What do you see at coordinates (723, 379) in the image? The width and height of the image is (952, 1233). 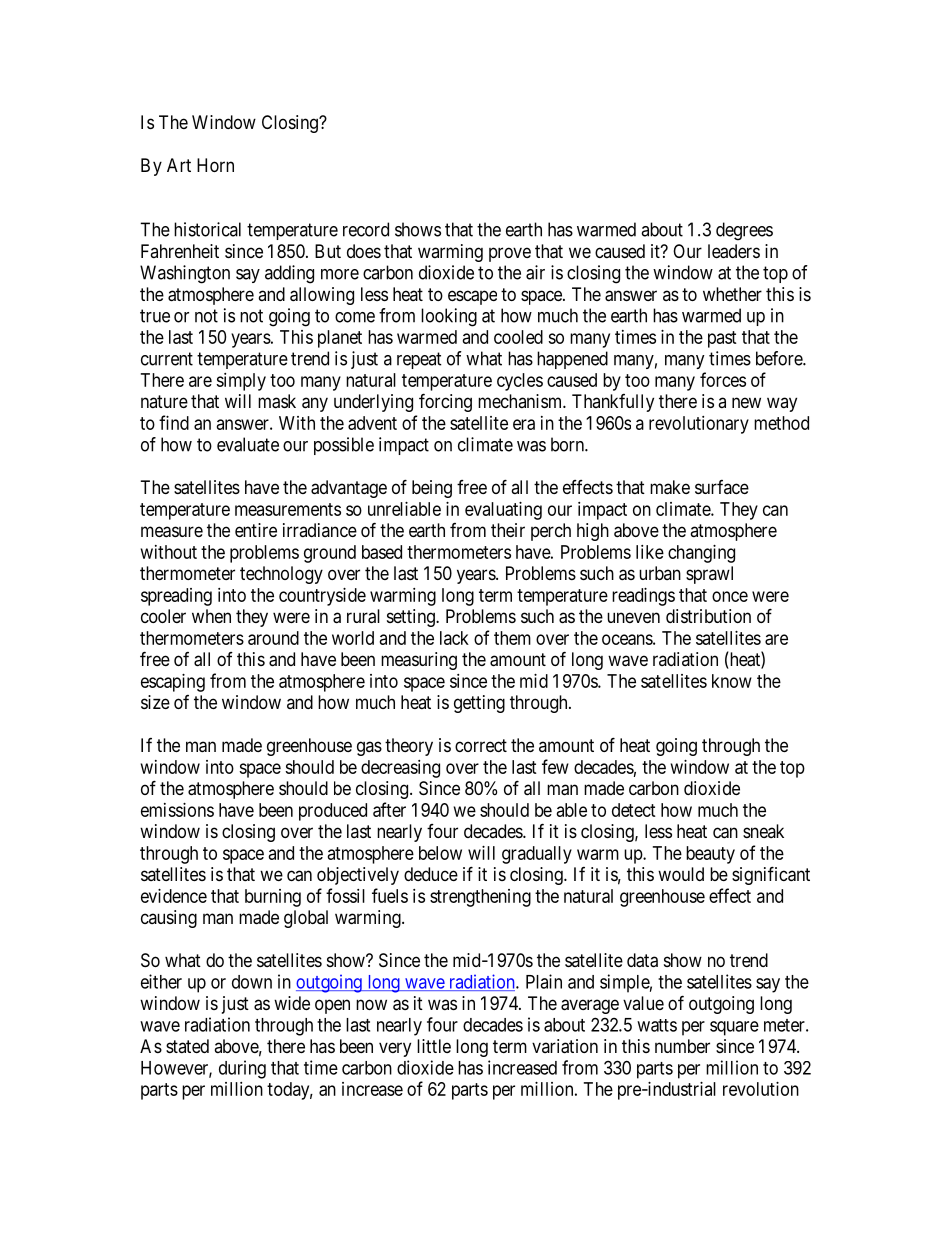 I see `forces` at bounding box center [723, 379].
